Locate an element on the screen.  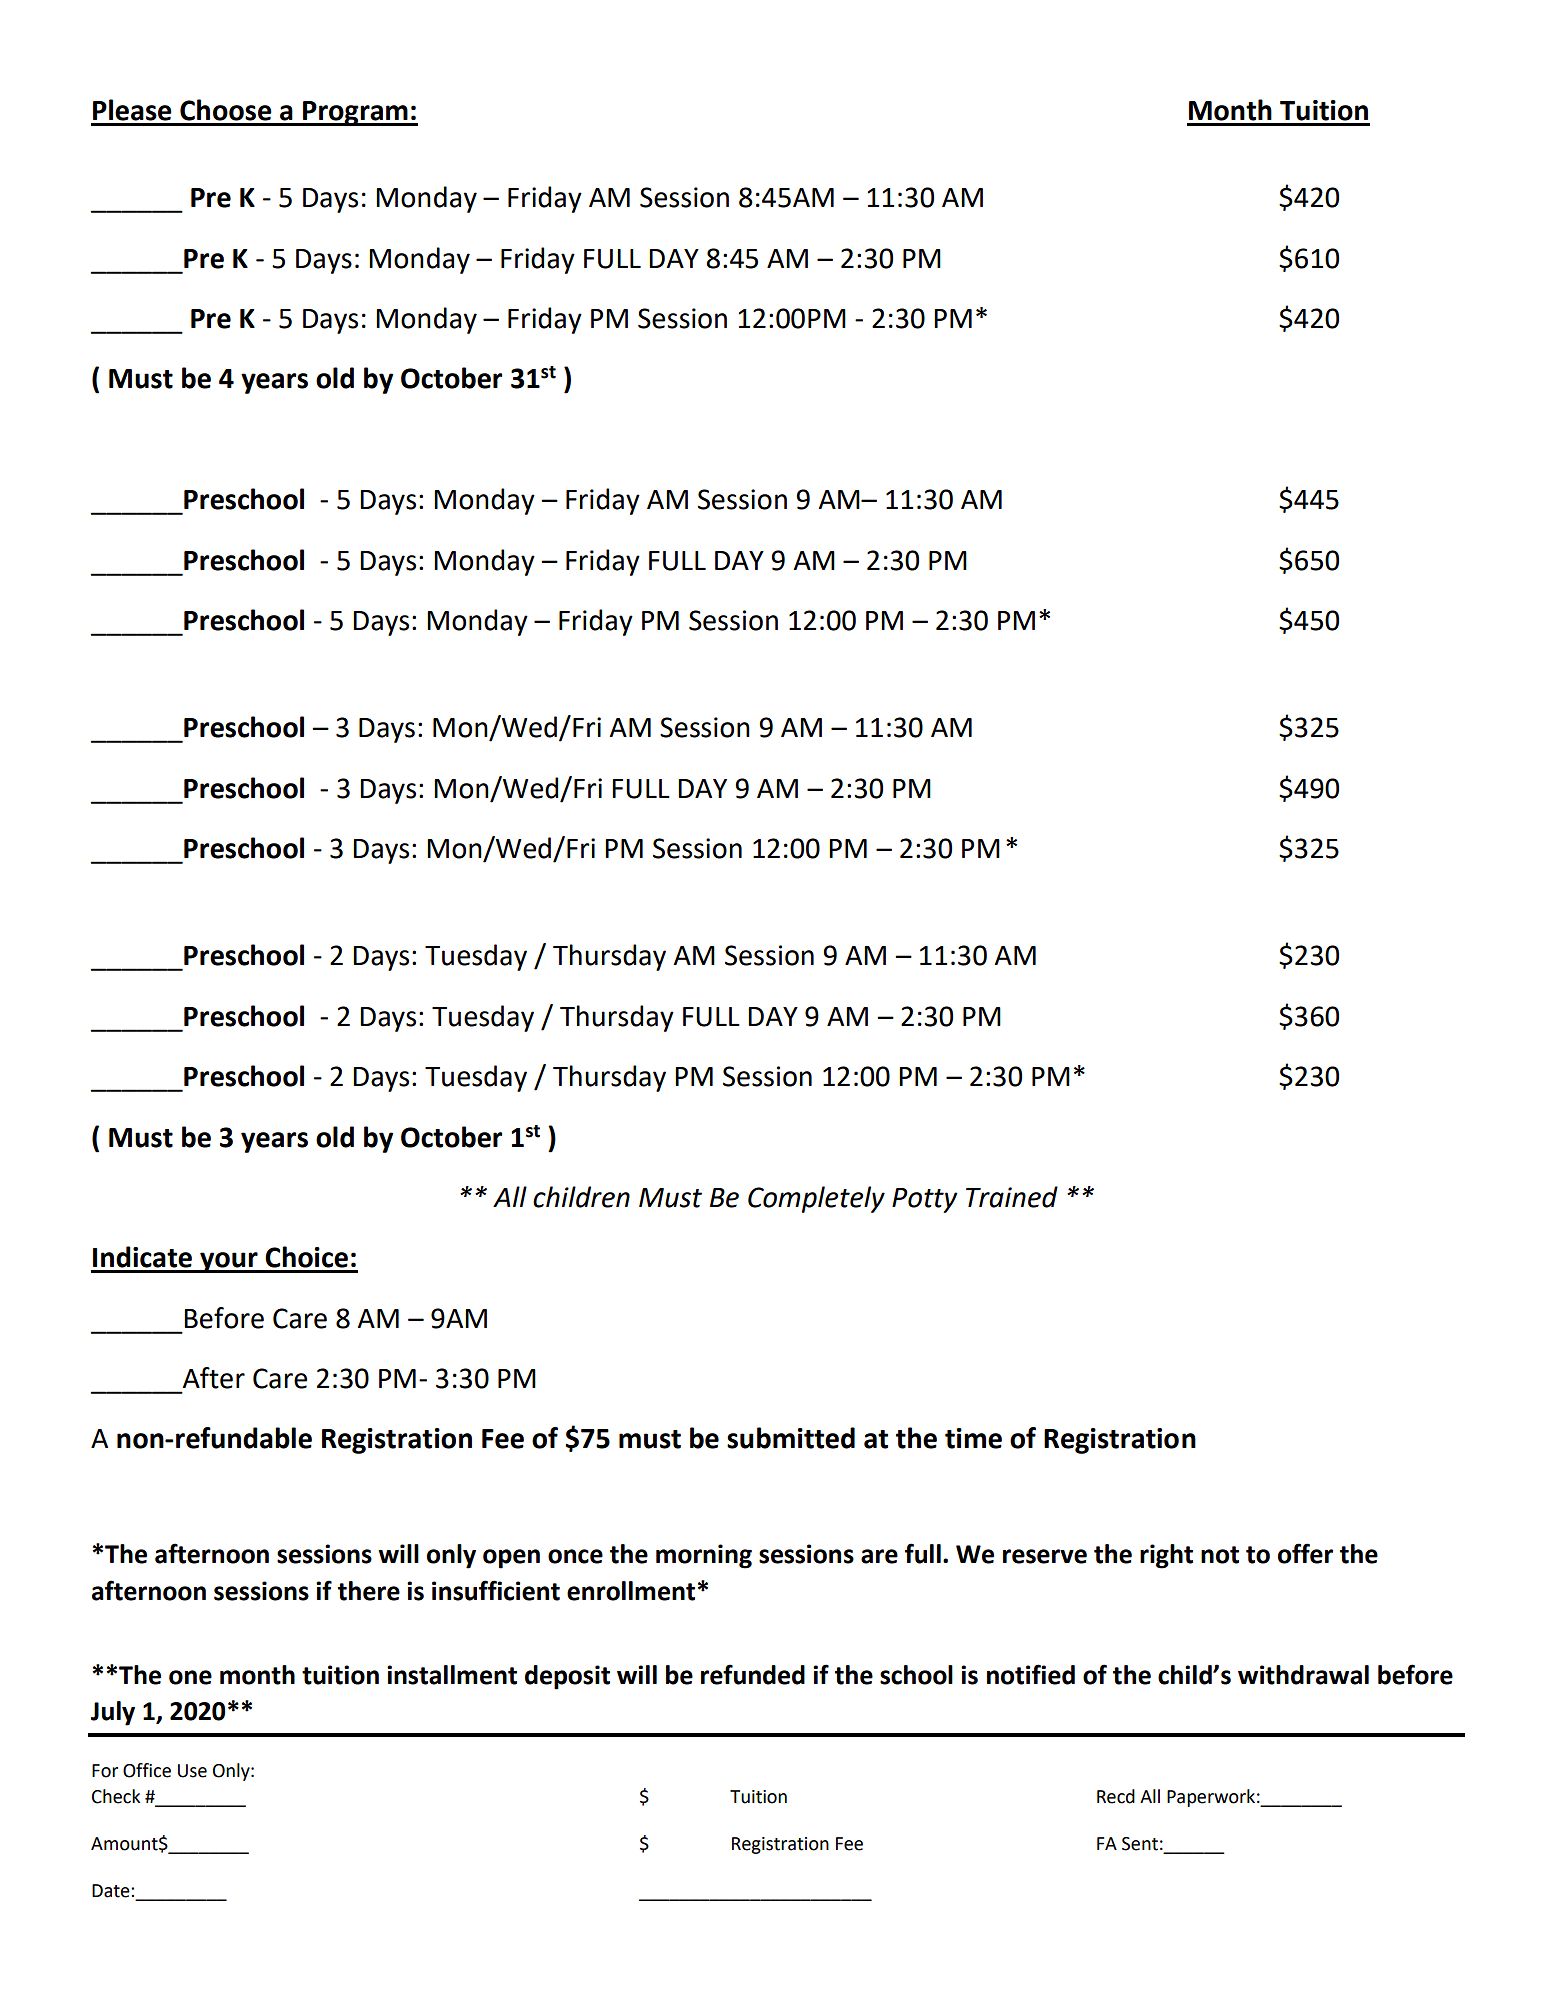
Trained is located at coordinates (1012, 1197).
